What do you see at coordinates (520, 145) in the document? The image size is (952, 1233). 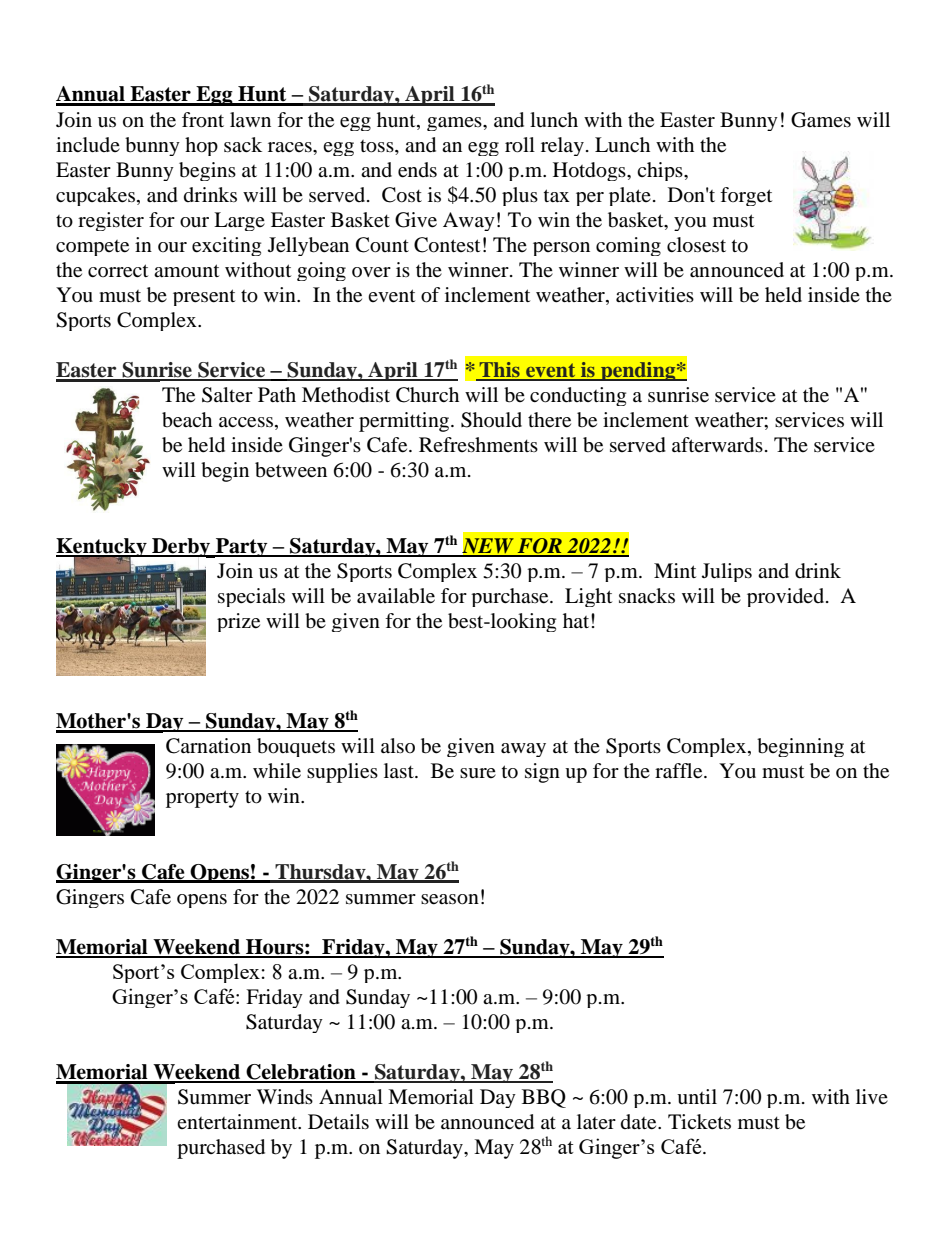 I see `roll` at bounding box center [520, 145].
